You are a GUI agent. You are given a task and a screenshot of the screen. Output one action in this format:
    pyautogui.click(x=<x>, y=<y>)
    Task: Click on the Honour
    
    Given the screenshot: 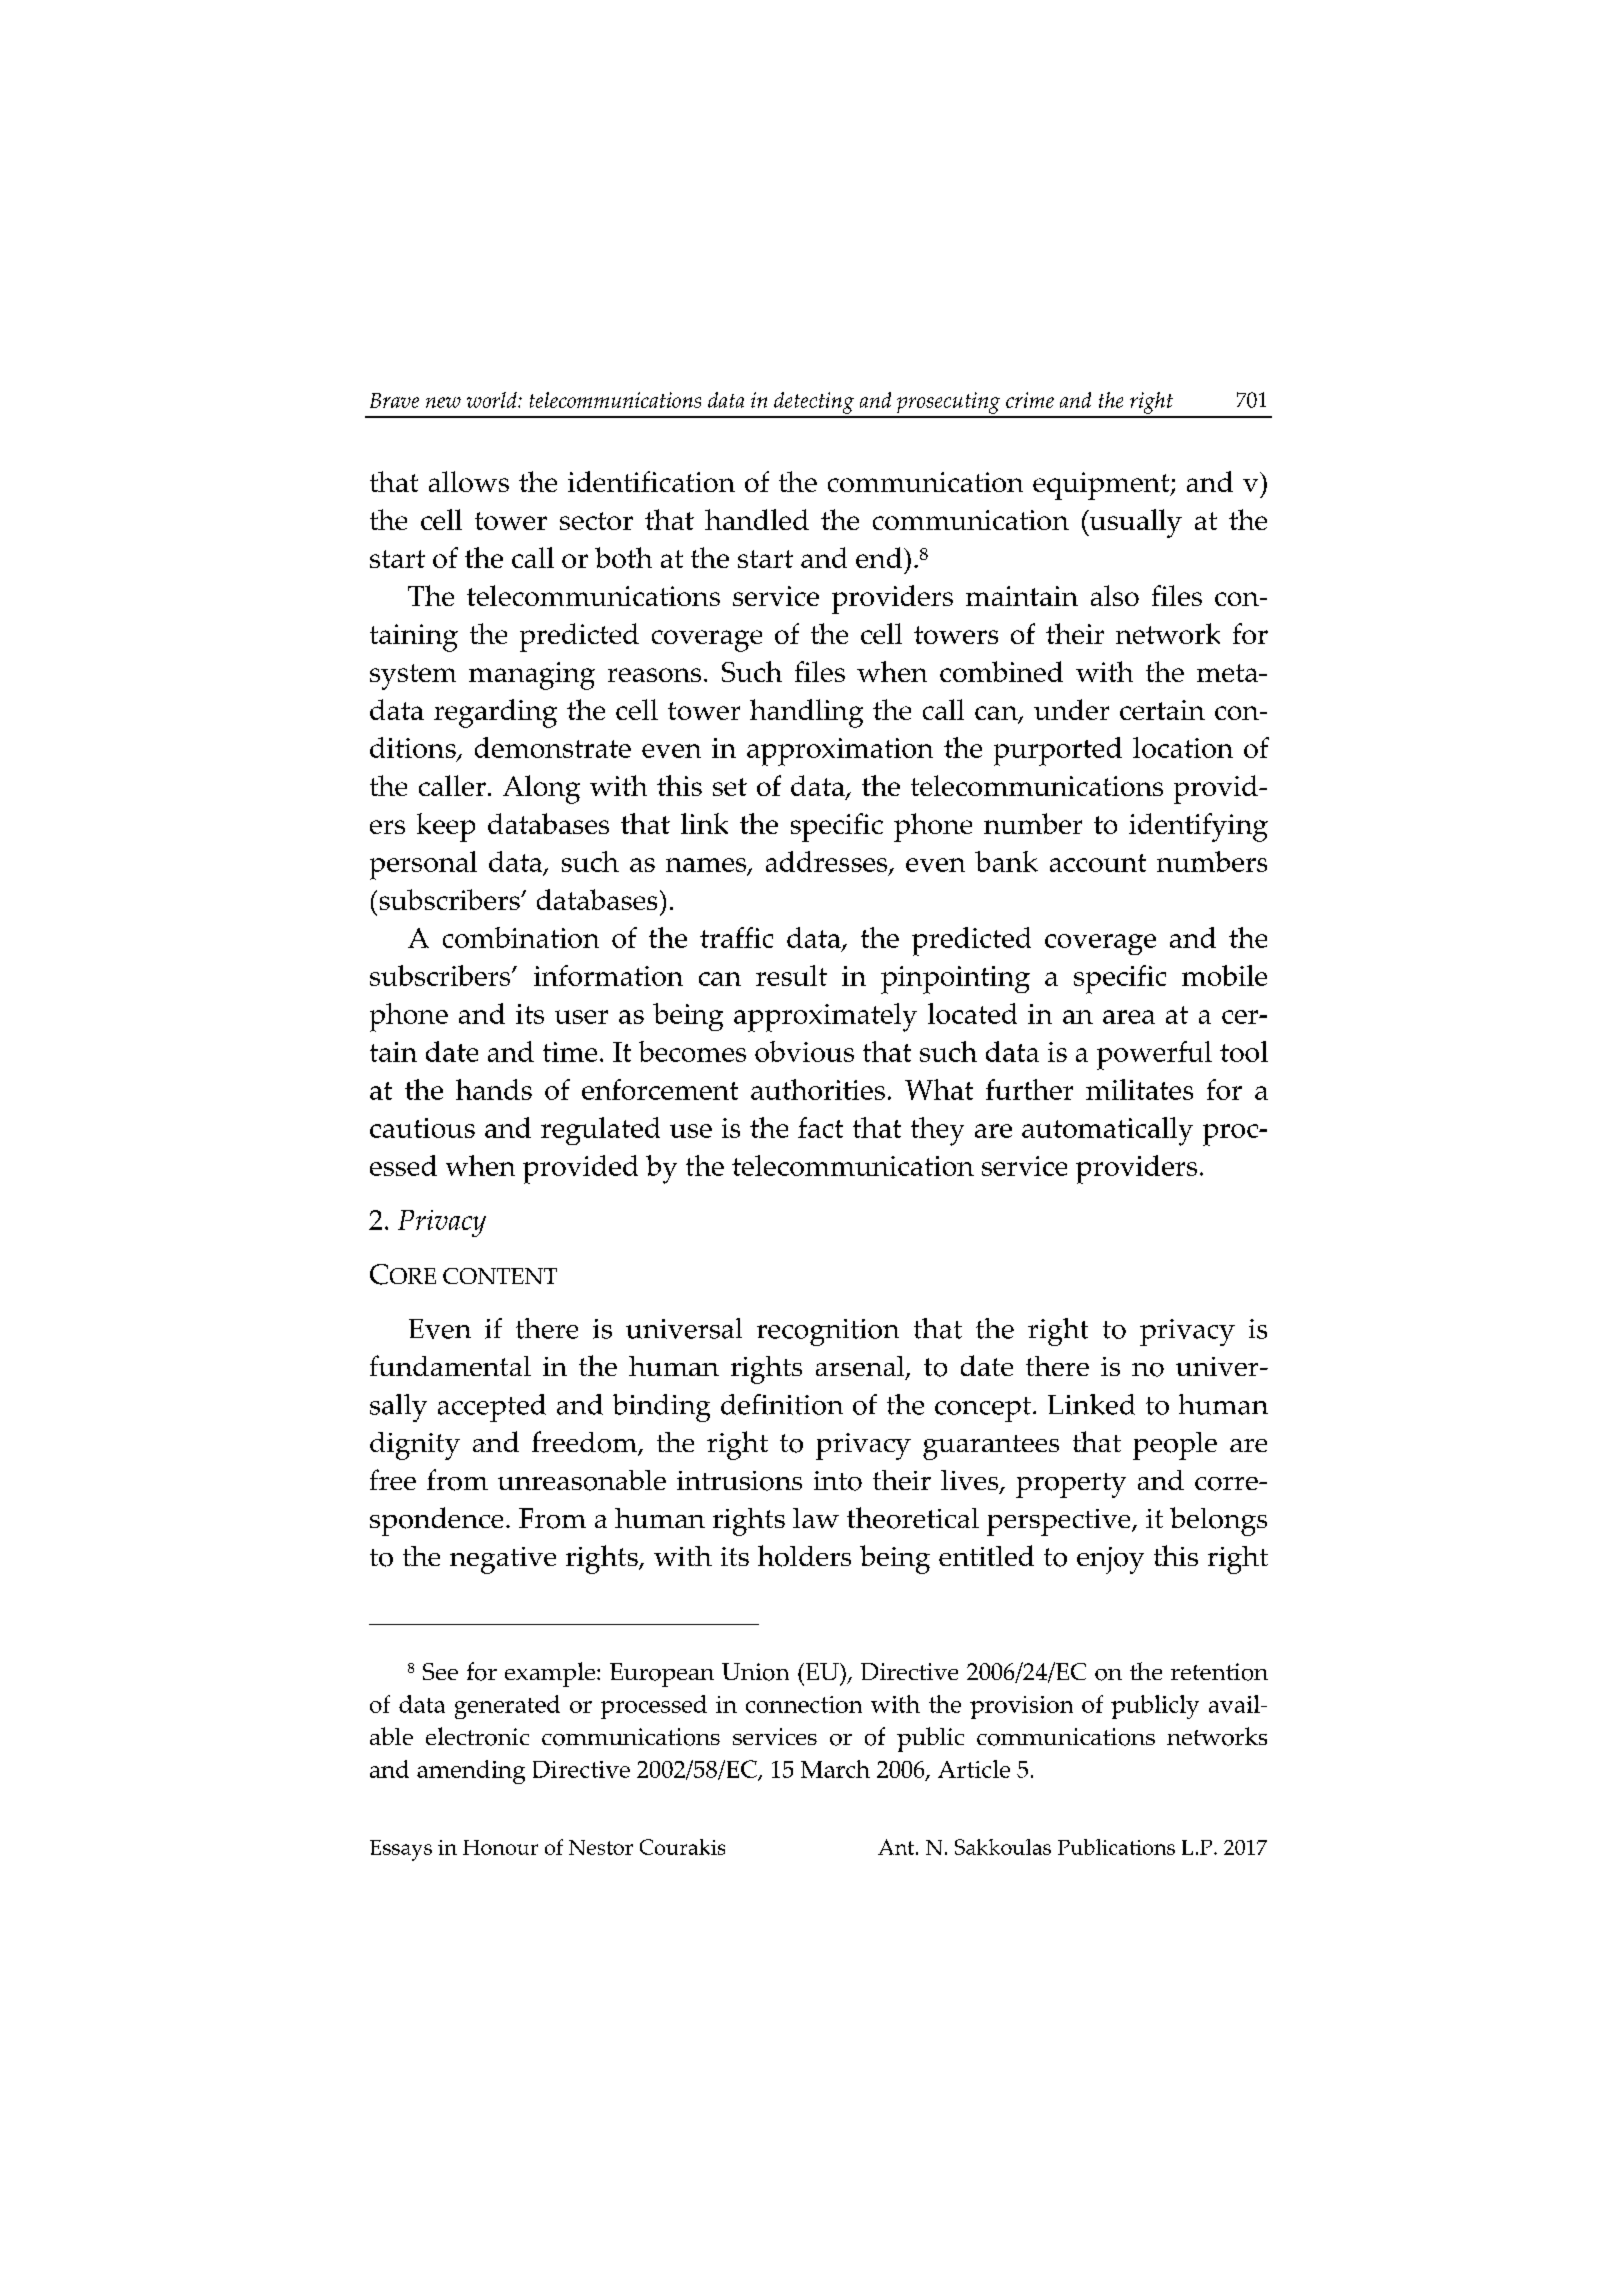 What is the action you would take?
    pyautogui.click(x=500, y=1847)
